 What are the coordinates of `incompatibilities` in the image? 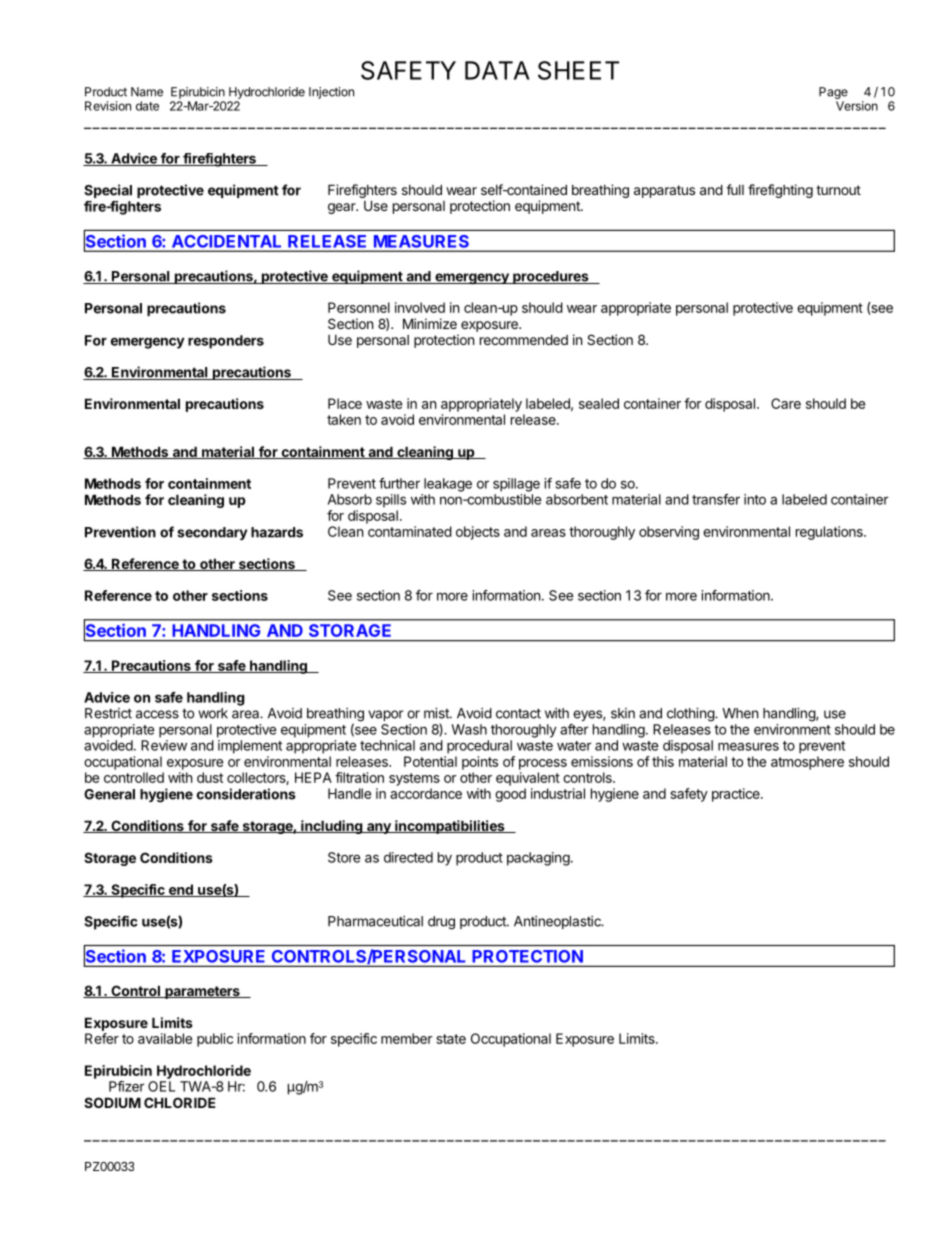 It's located at (450, 827).
